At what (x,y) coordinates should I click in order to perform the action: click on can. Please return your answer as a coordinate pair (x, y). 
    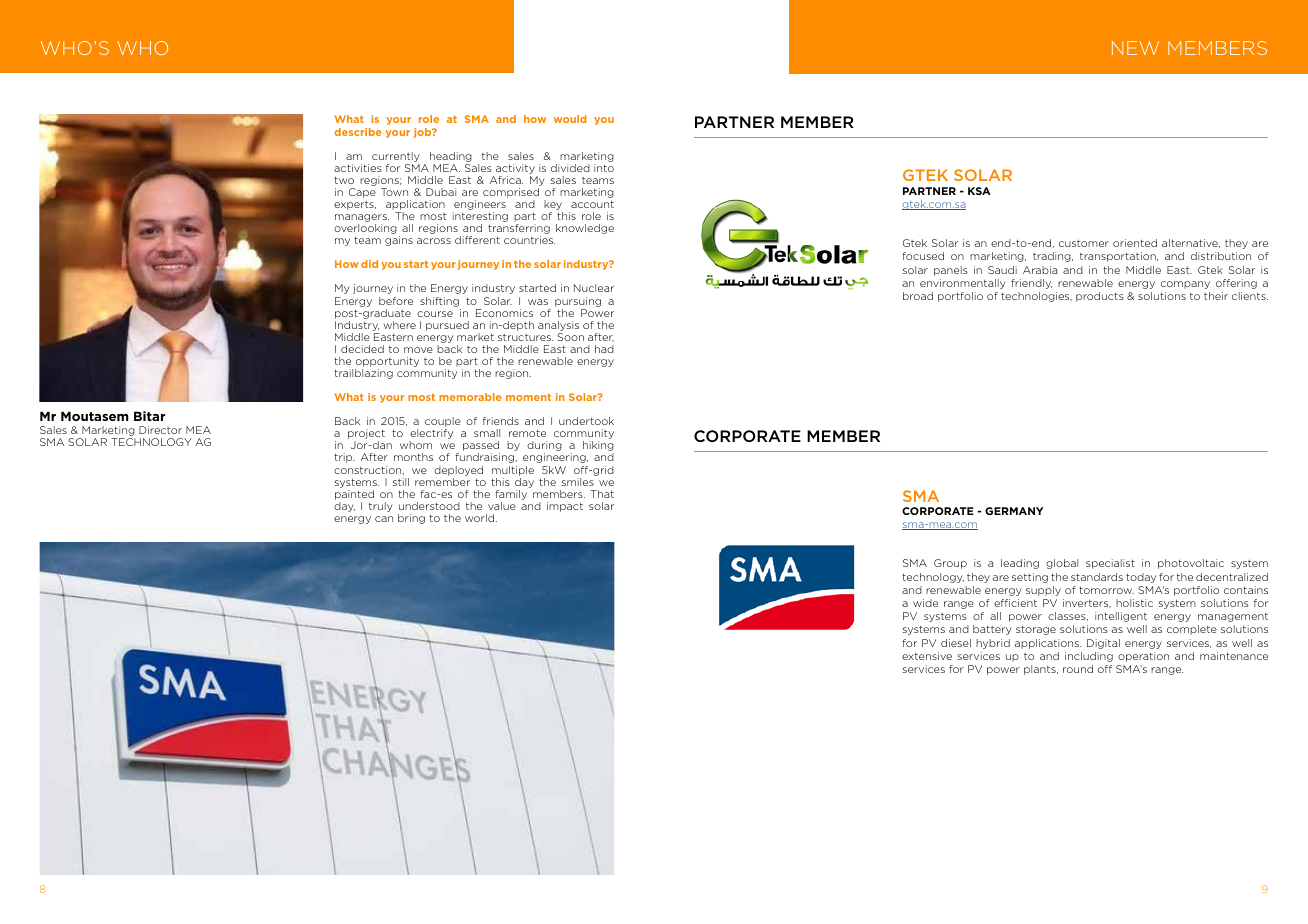
    Looking at the image, I should click on (384, 519).
